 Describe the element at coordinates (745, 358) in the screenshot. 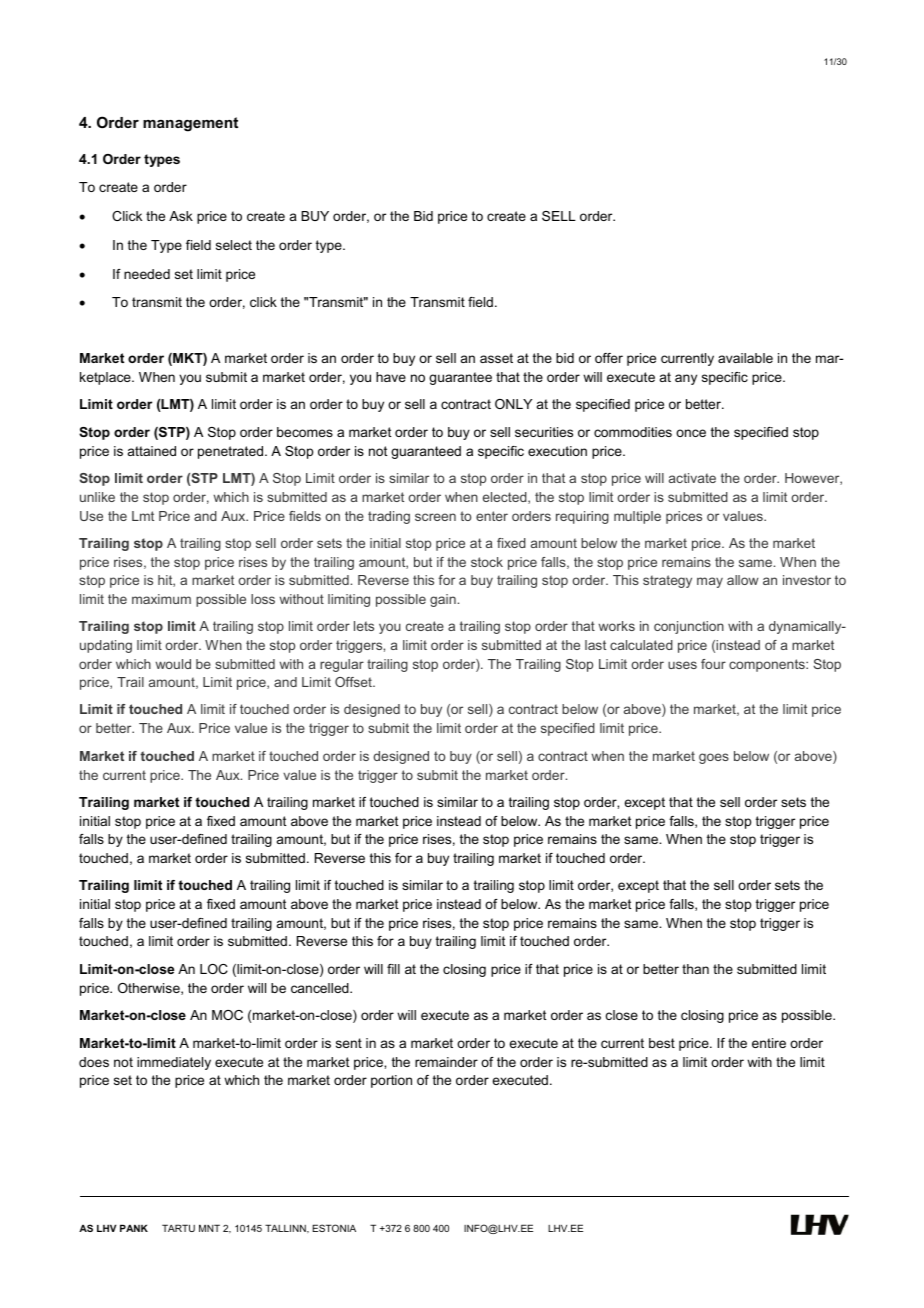

I see `available` at that location.
